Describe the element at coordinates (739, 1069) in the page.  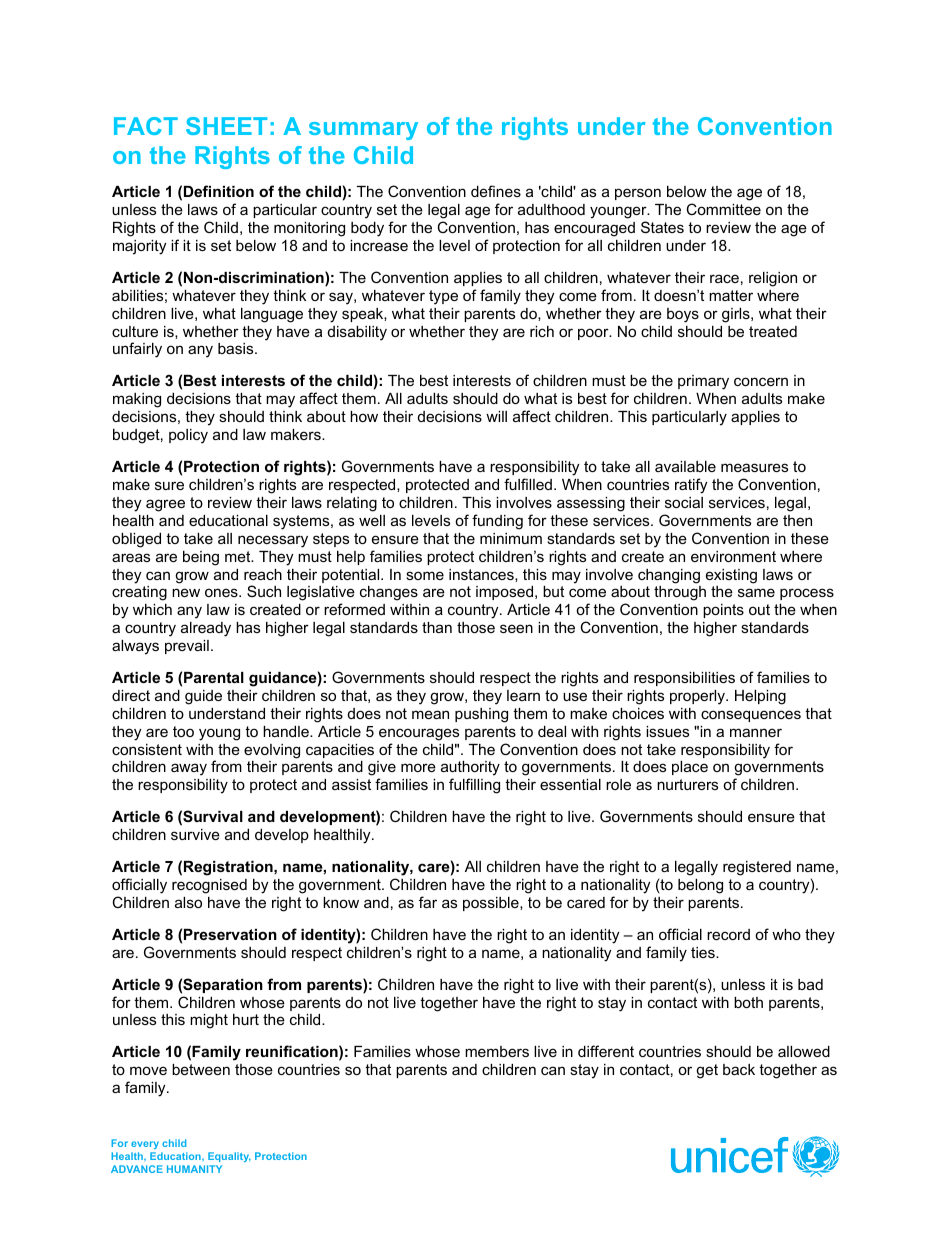
I see `back` at that location.
